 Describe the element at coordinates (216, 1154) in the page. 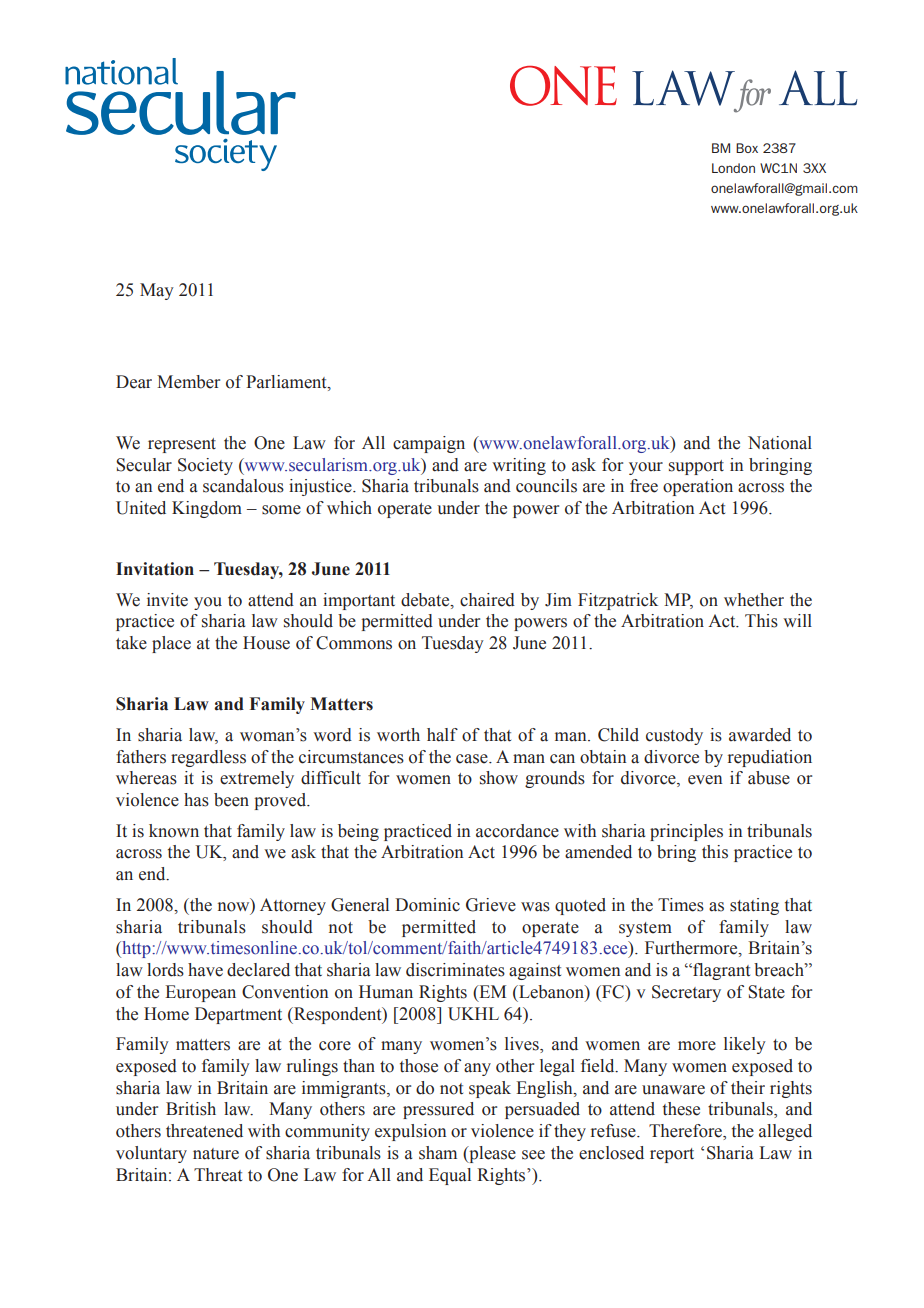

I see `nature` at that location.
